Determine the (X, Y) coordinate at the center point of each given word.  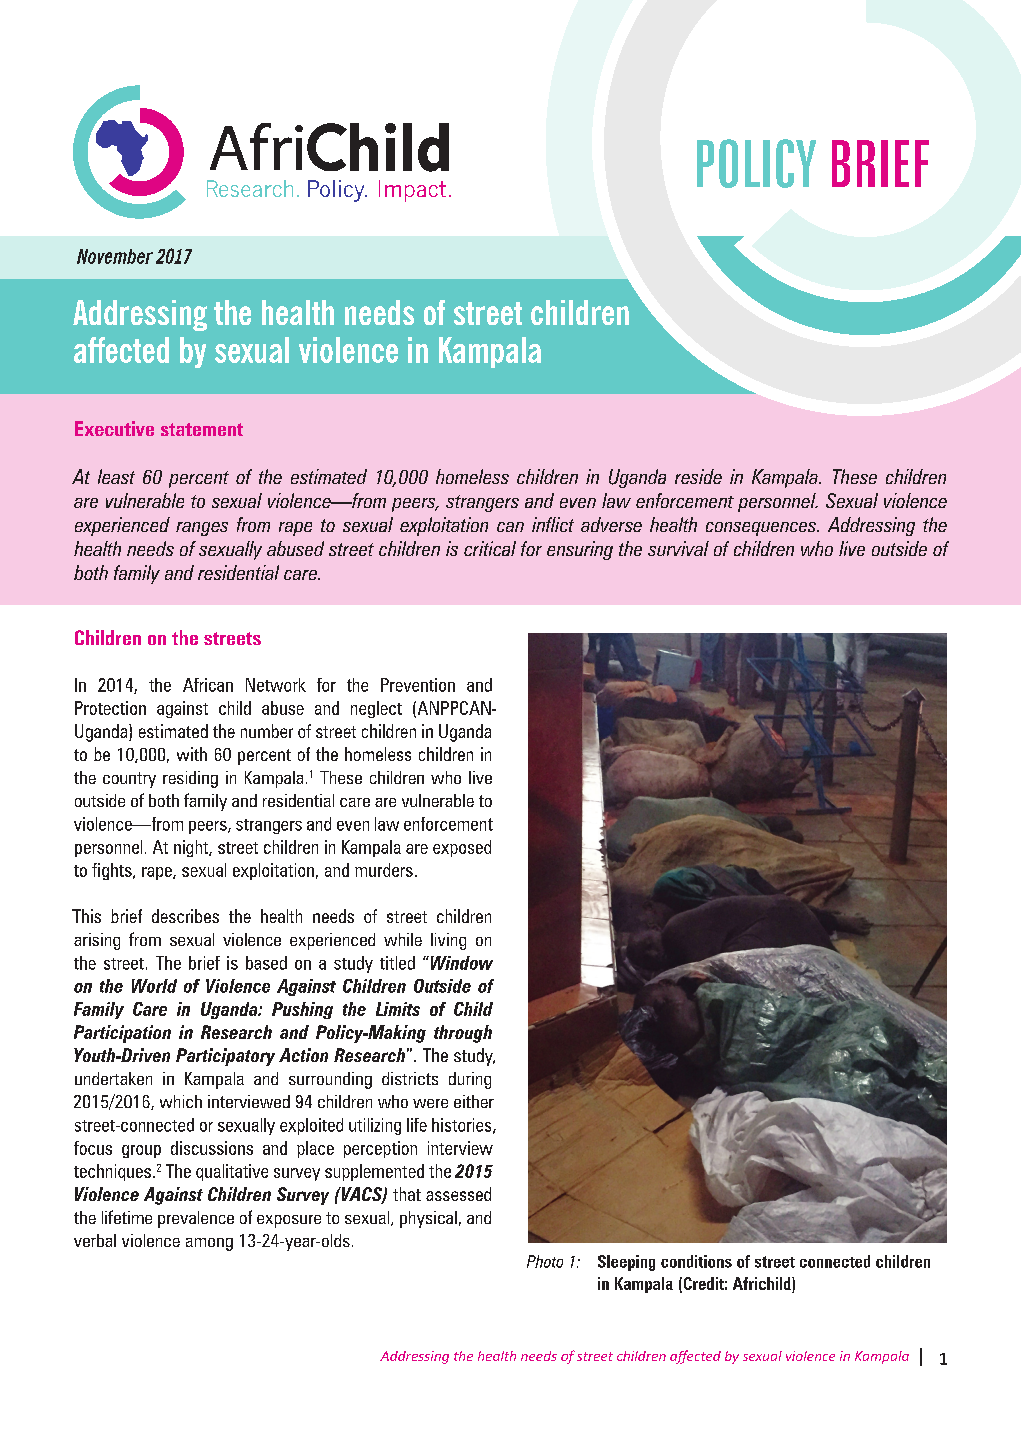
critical (490, 548)
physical (428, 1219)
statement (202, 429)
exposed (462, 848)
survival (678, 548)
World (154, 986)
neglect (376, 709)
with (192, 754)
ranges (202, 529)
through (463, 1034)
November (115, 256)
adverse (611, 524)
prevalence (196, 1219)
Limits (398, 1009)
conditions (696, 1261)
